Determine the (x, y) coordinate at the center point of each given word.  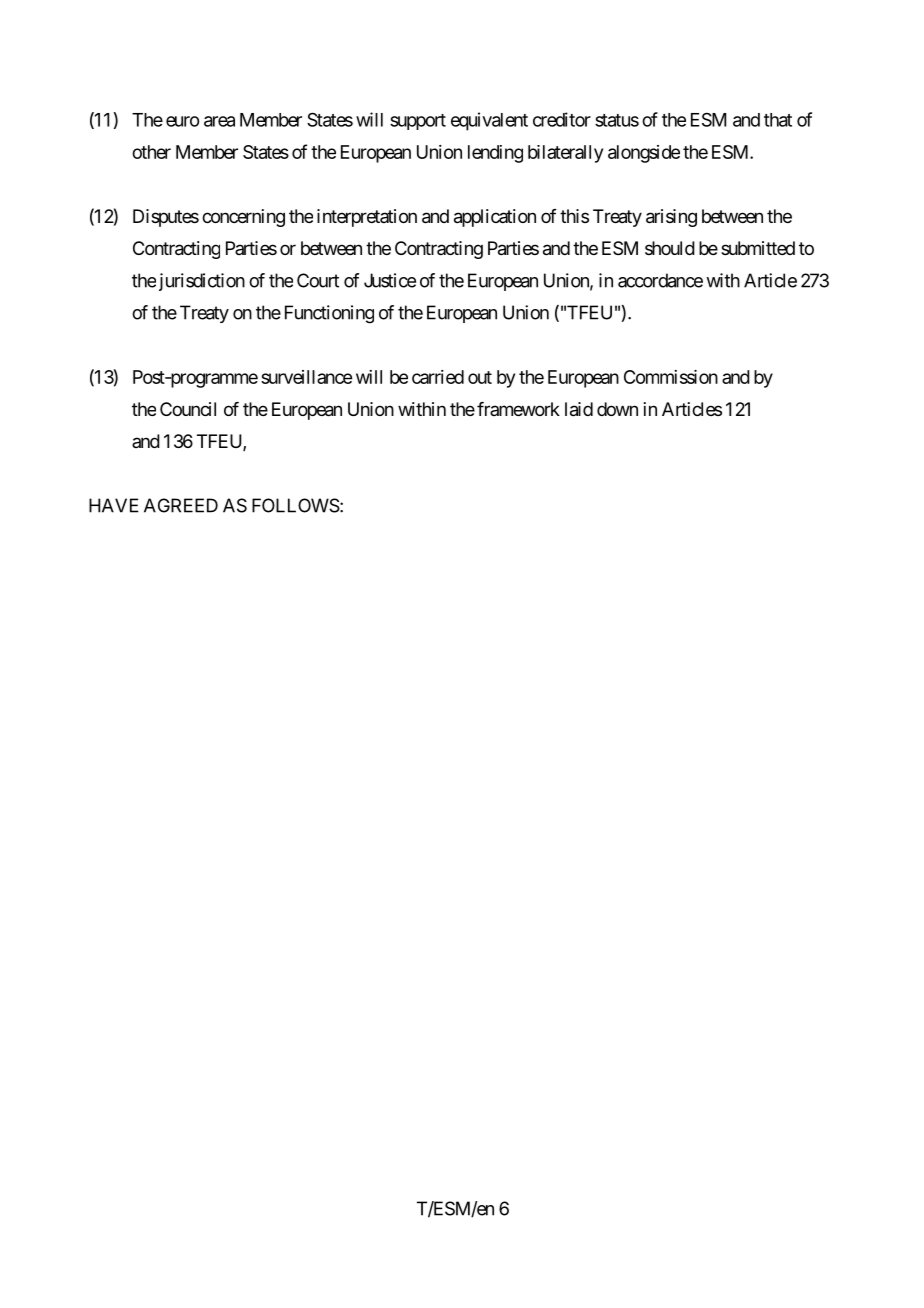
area (219, 121)
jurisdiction (202, 282)
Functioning (329, 314)
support (418, 122)
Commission (671, 377)
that (778, 120)
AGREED (181, 505)
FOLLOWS (296, 505)
